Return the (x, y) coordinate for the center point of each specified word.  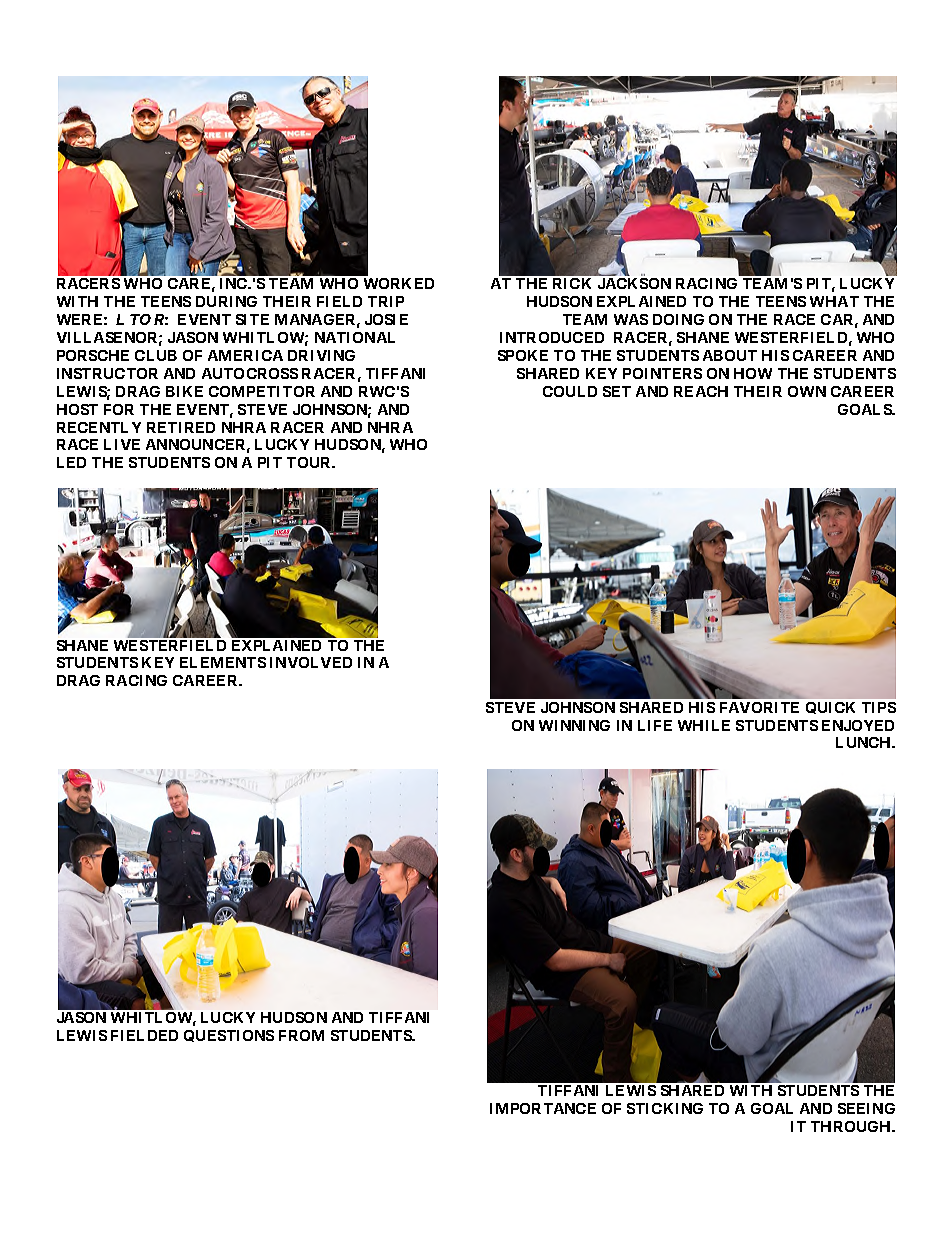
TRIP (386, 301)
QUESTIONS (229, 1036)
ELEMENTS (223, 662)
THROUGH (852, 1126)
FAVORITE (759, 707)
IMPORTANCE (543, 1108)
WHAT (834, 301)
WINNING (574, 725)
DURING (226, 301)
